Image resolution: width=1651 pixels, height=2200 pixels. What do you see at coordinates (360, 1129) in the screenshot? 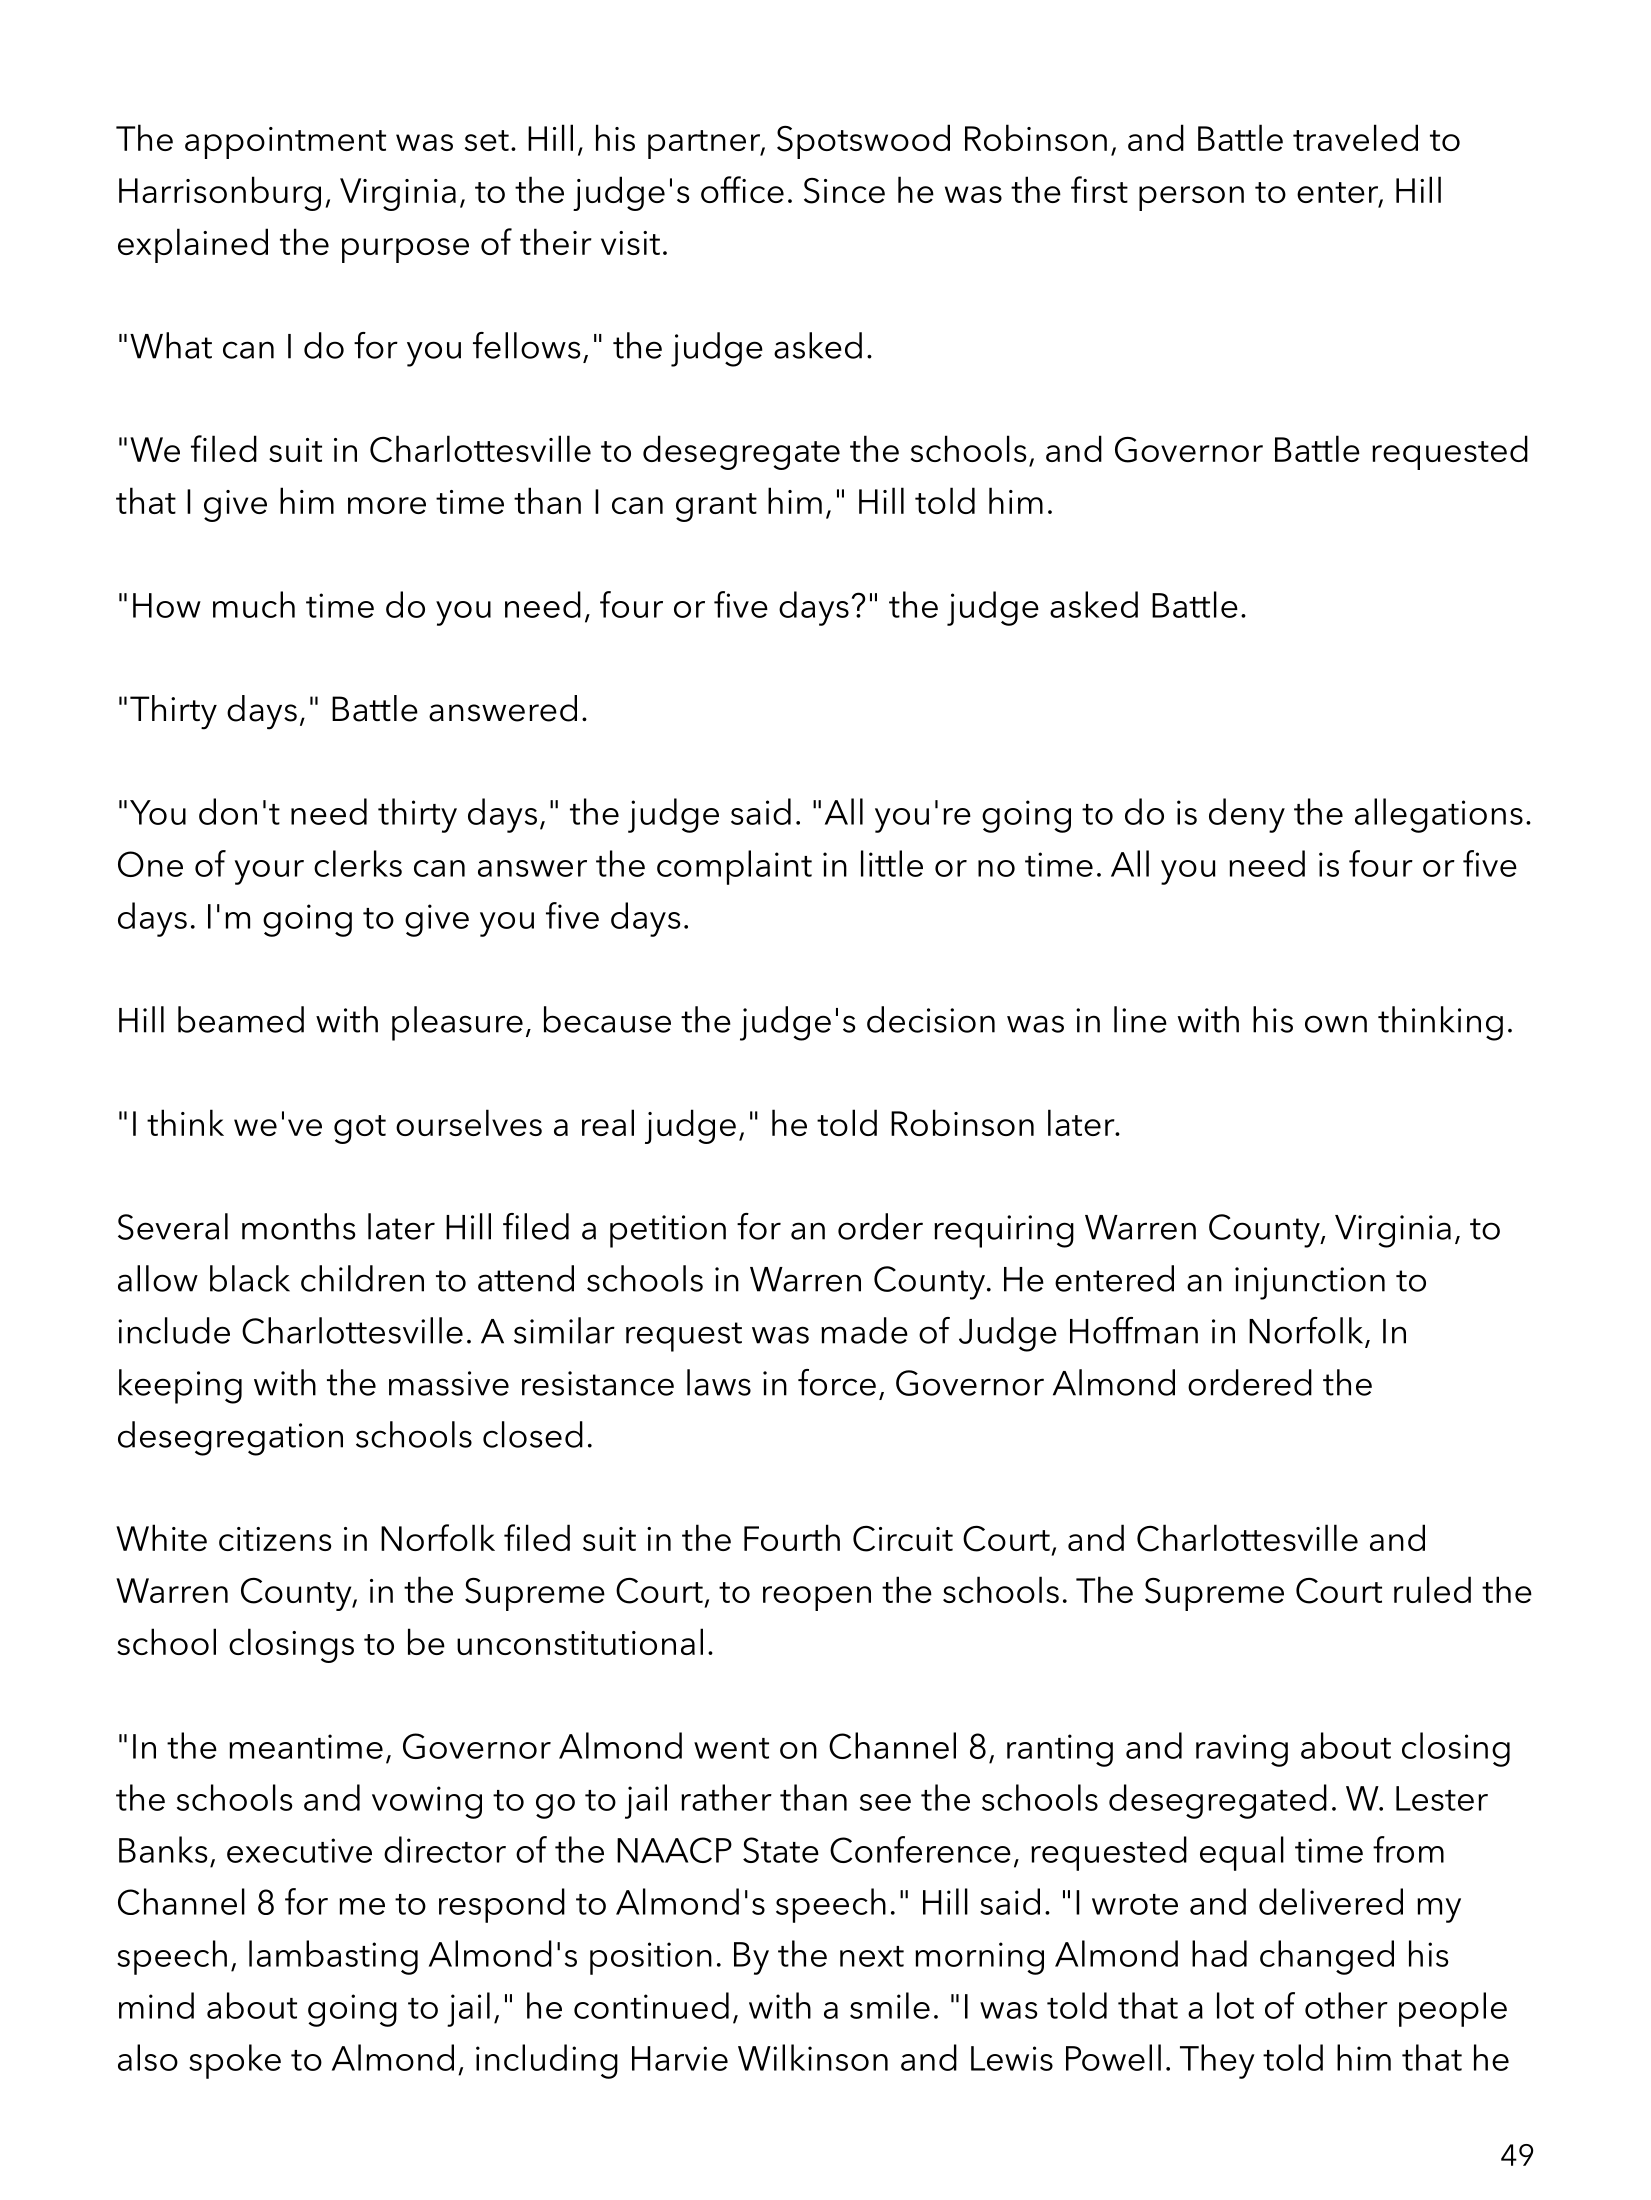
I see `got` at bounding box center [360, 1129].
